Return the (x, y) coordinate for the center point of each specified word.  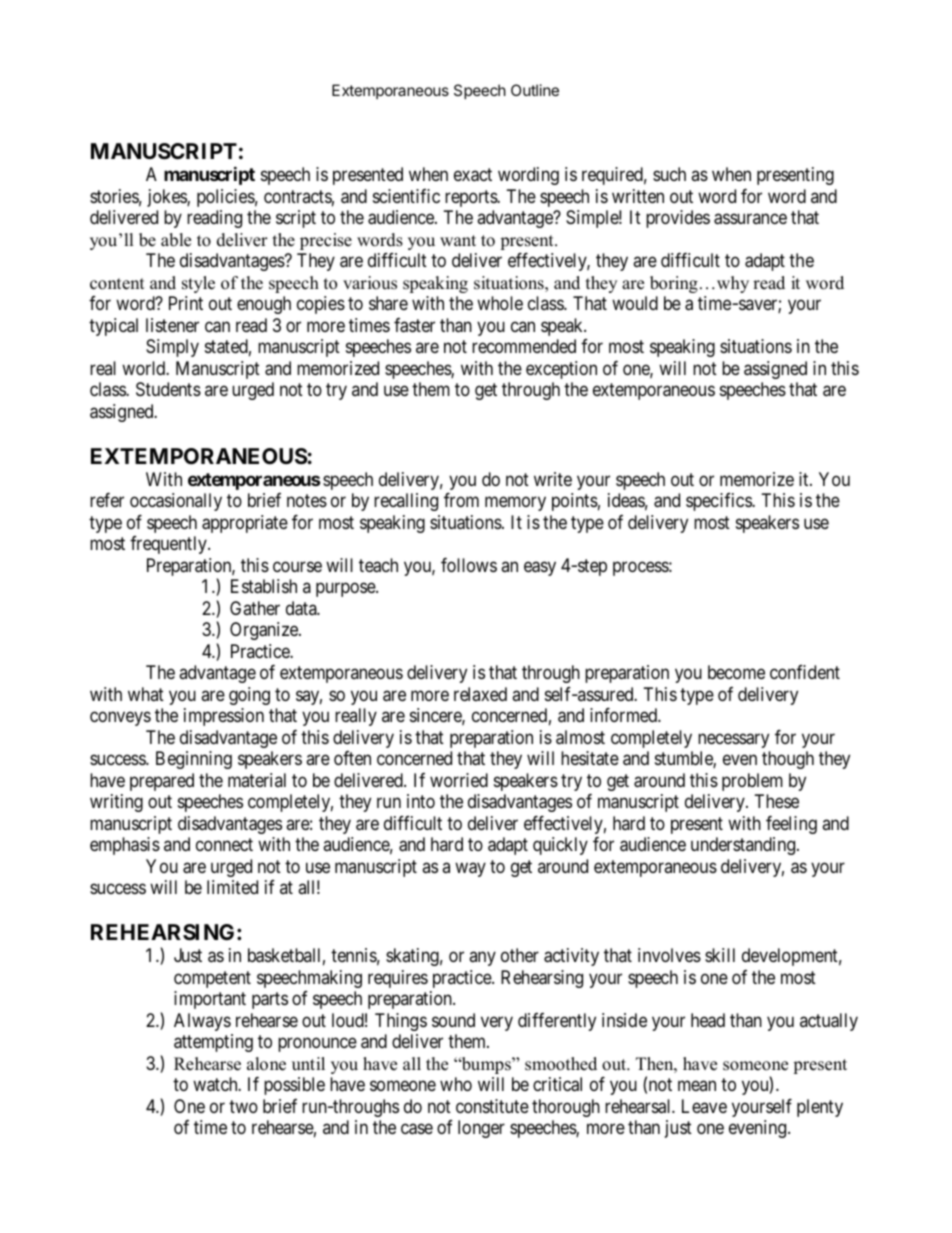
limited (232, 887)
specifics (719, 502)
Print (186, 303)
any (482, 958)
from (461, 500)
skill (720, 955)
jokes (167, 198)
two (243, 1106)
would (635, 303)
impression (224, 717)
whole (500, 303)
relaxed (480, 694)
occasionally (176, 502)
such (669, 174)
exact (473, 175)
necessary (733, 740)
